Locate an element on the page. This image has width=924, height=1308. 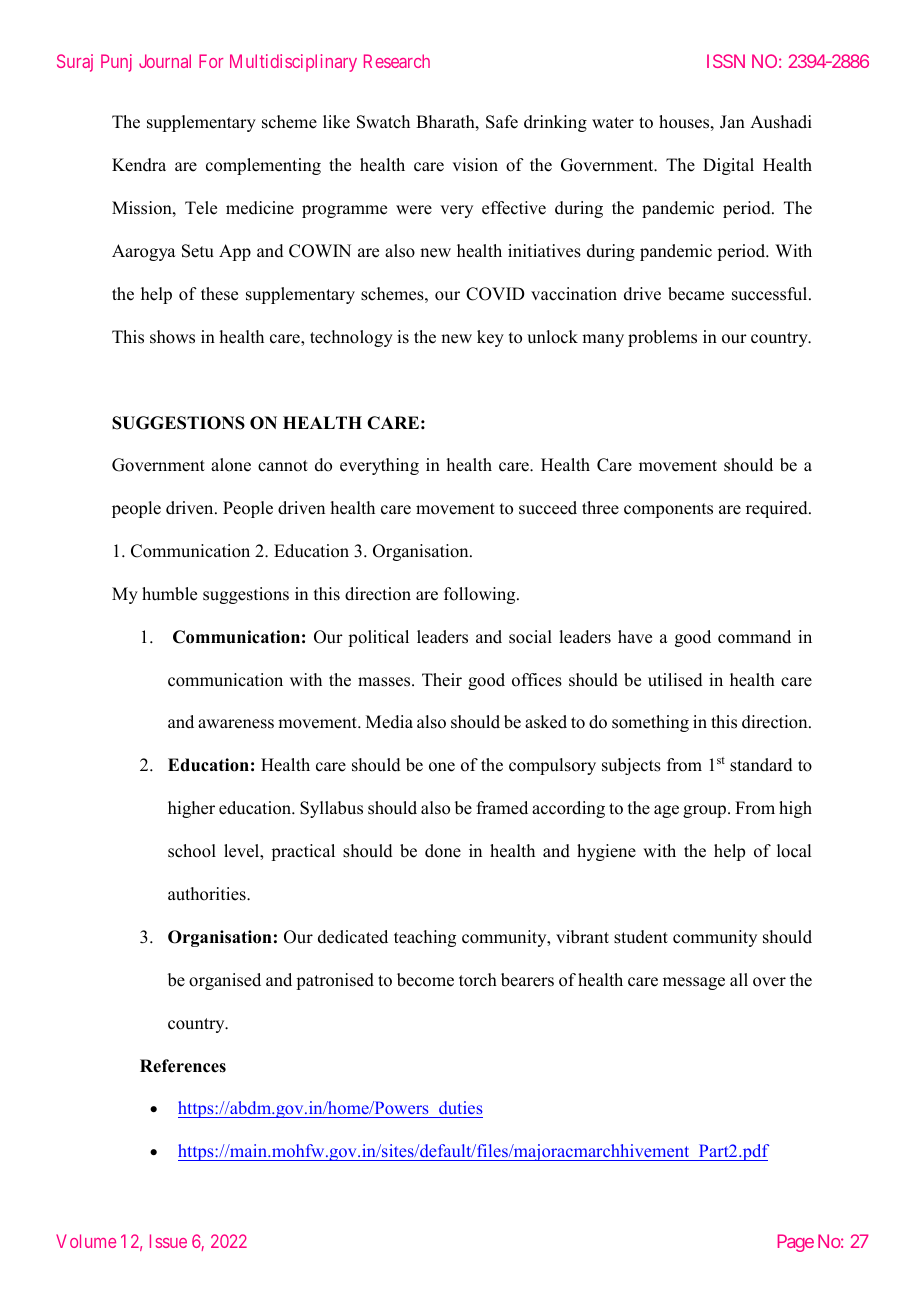
Research is located at coordinates (397, 61).
